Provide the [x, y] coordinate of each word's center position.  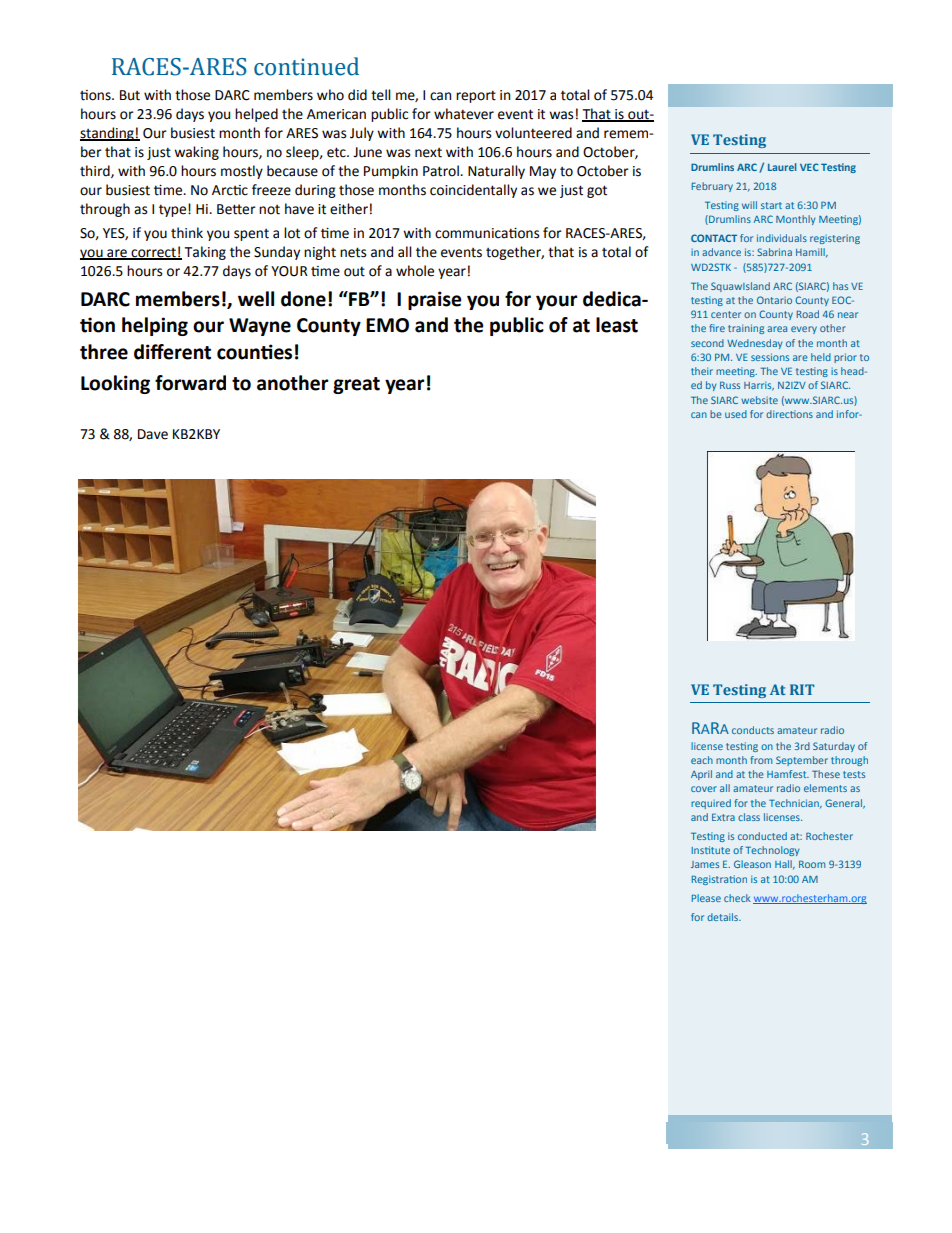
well [256, 299]
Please [706, 898]
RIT [802, 689]
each [702, 760]
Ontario [774, 300]
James [705, 864]
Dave [153, 434]
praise [435, 300]
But [130, 95]
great [356, 385]
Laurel [782, 167]
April [701, 775]
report [476, 96]
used [736, 414]
